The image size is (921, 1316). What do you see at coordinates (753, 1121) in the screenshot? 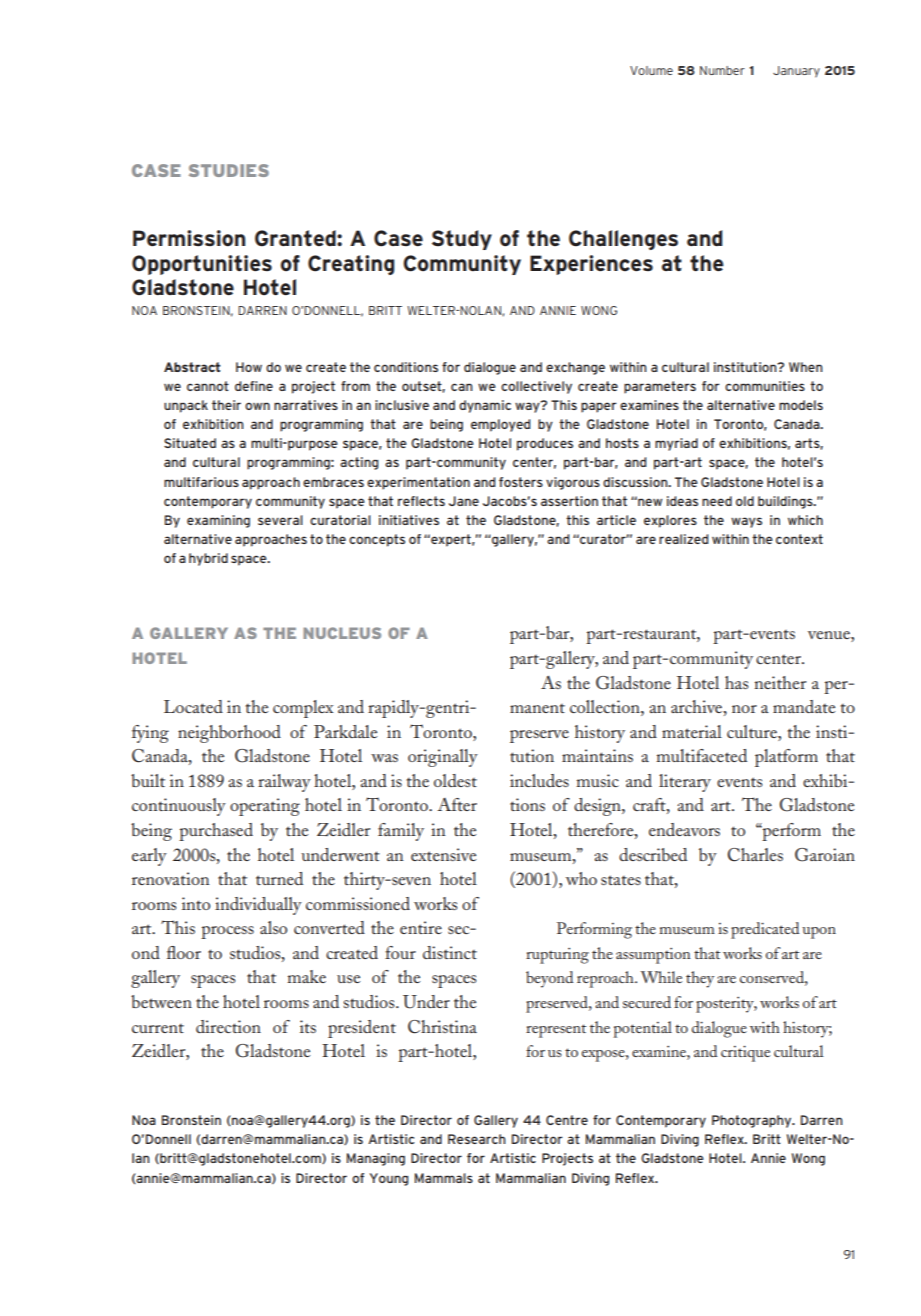
I see `Photography` at bounding box center [753, 1121].
